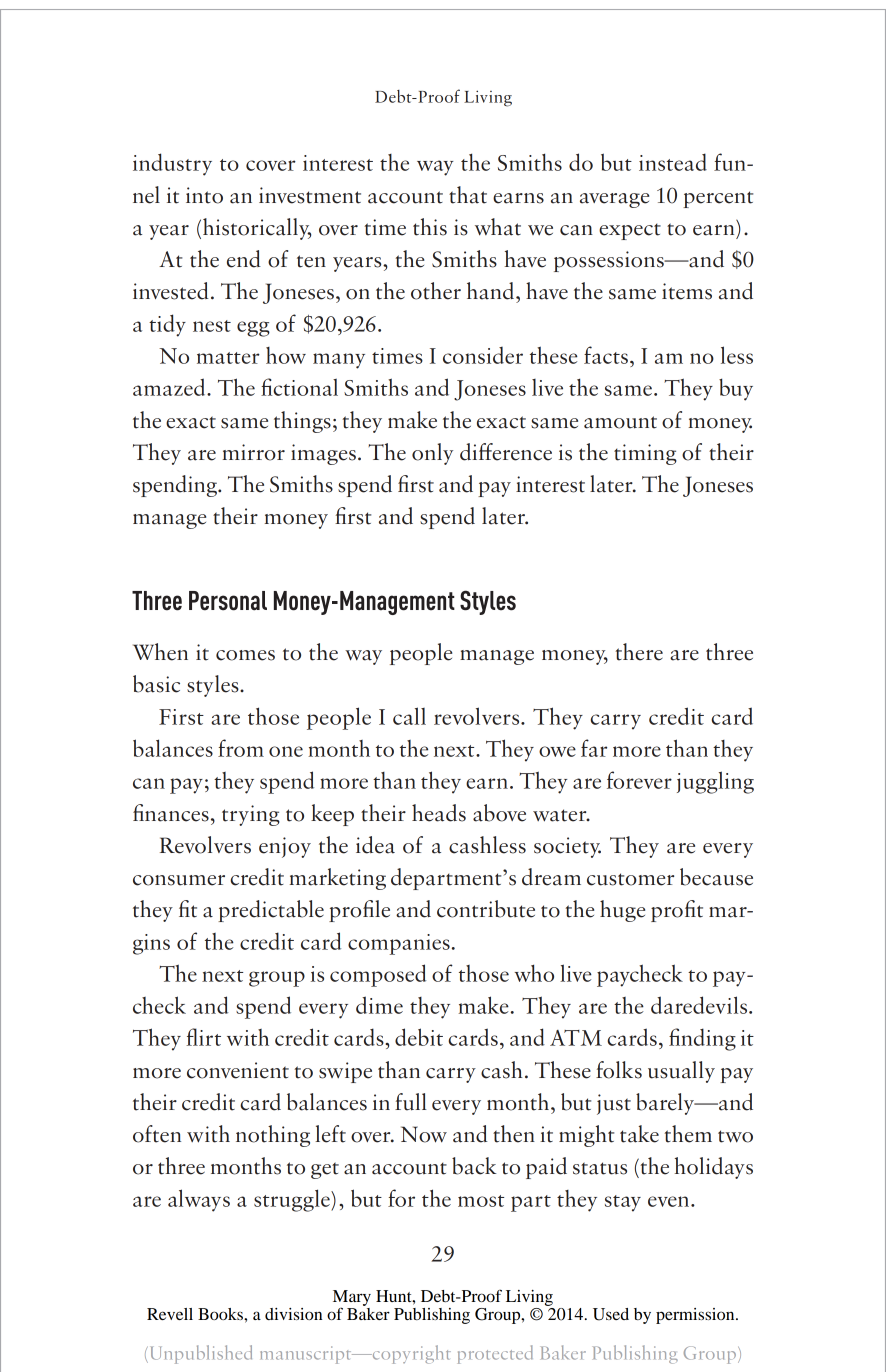 This document has width=886, height=1372. I want to click on Personal, so click(228, 601).
